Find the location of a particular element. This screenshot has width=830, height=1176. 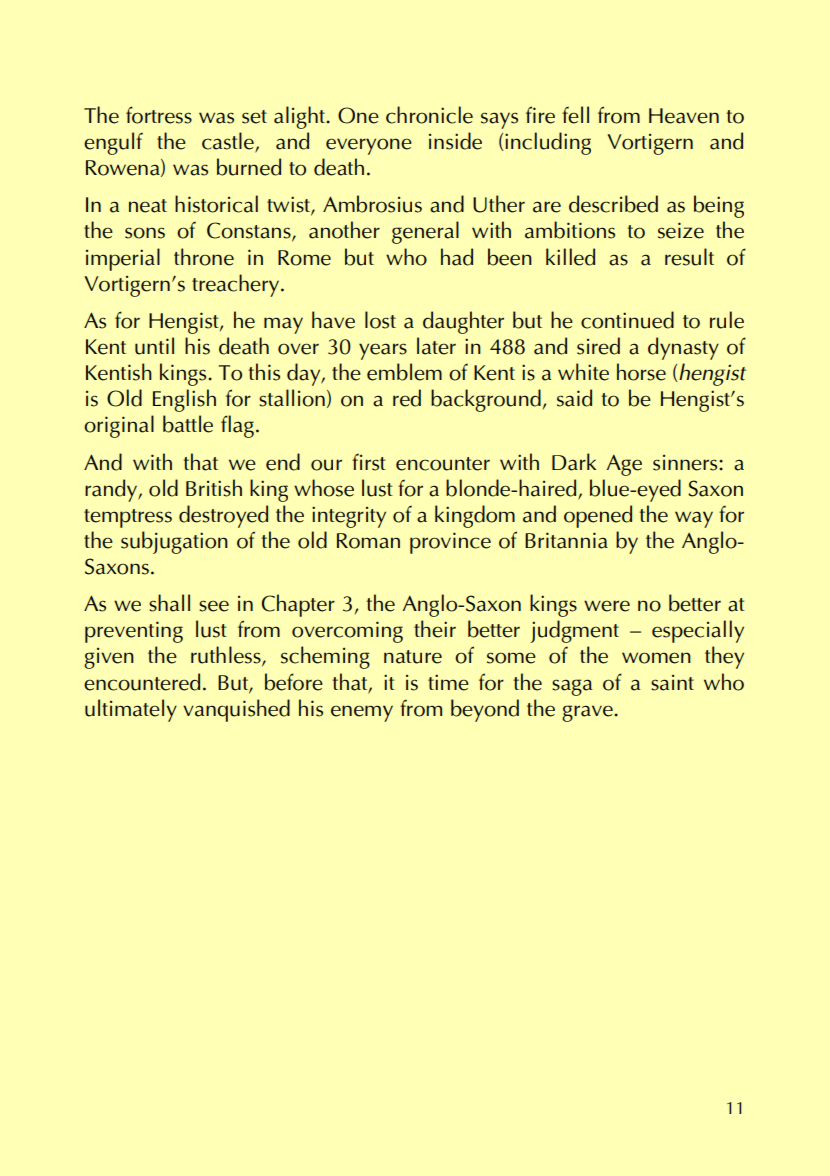

destroyed is located at coordinates (223, 516).
